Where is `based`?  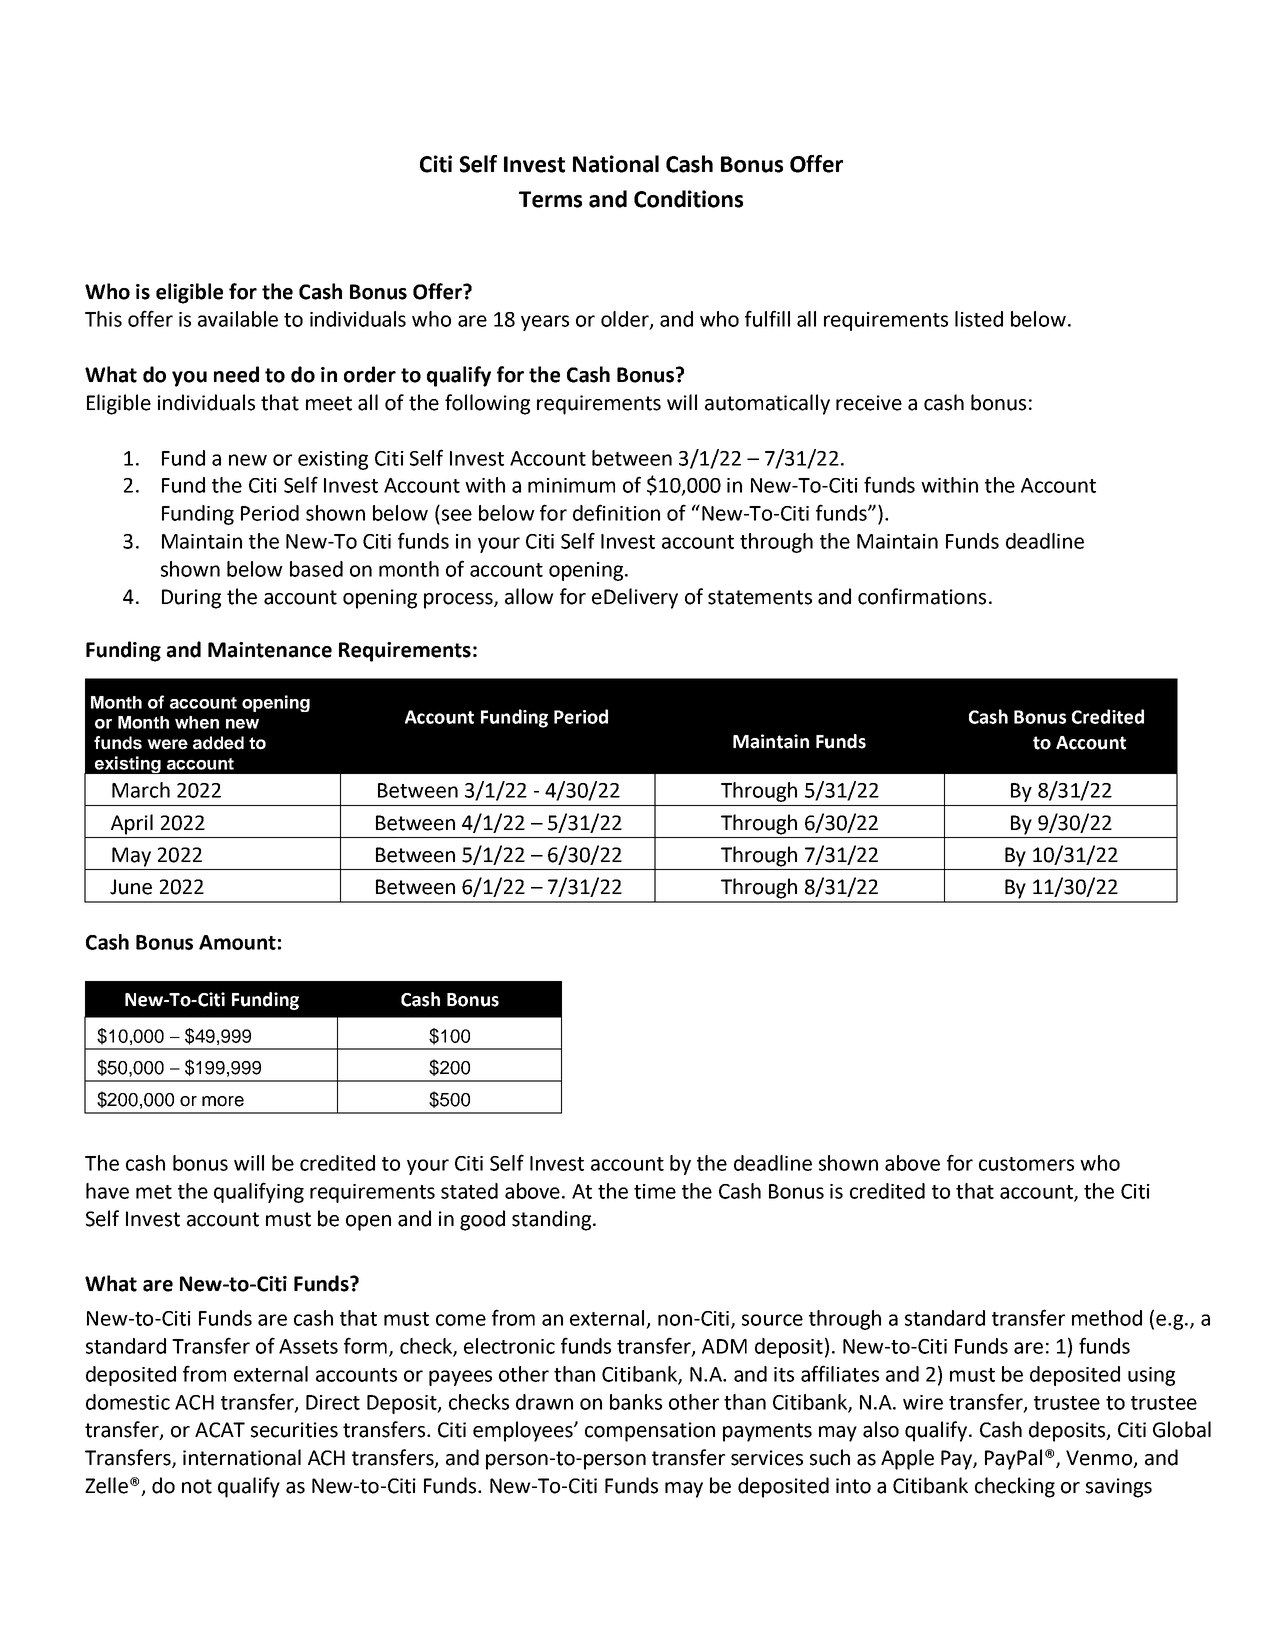
based is located at coordinates (316, 569).
